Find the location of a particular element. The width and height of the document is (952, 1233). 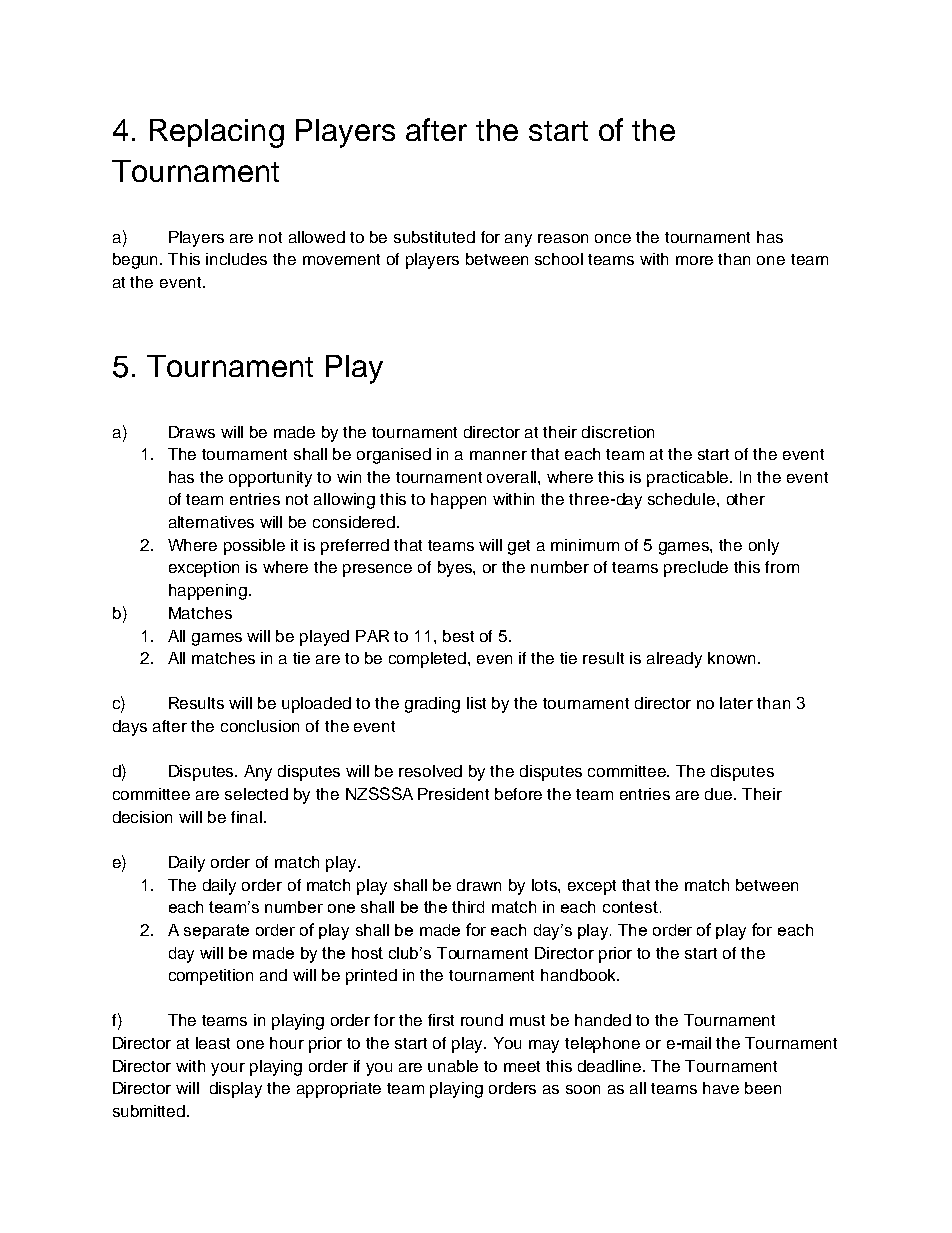

have is located at coordinates (721, 1088).
